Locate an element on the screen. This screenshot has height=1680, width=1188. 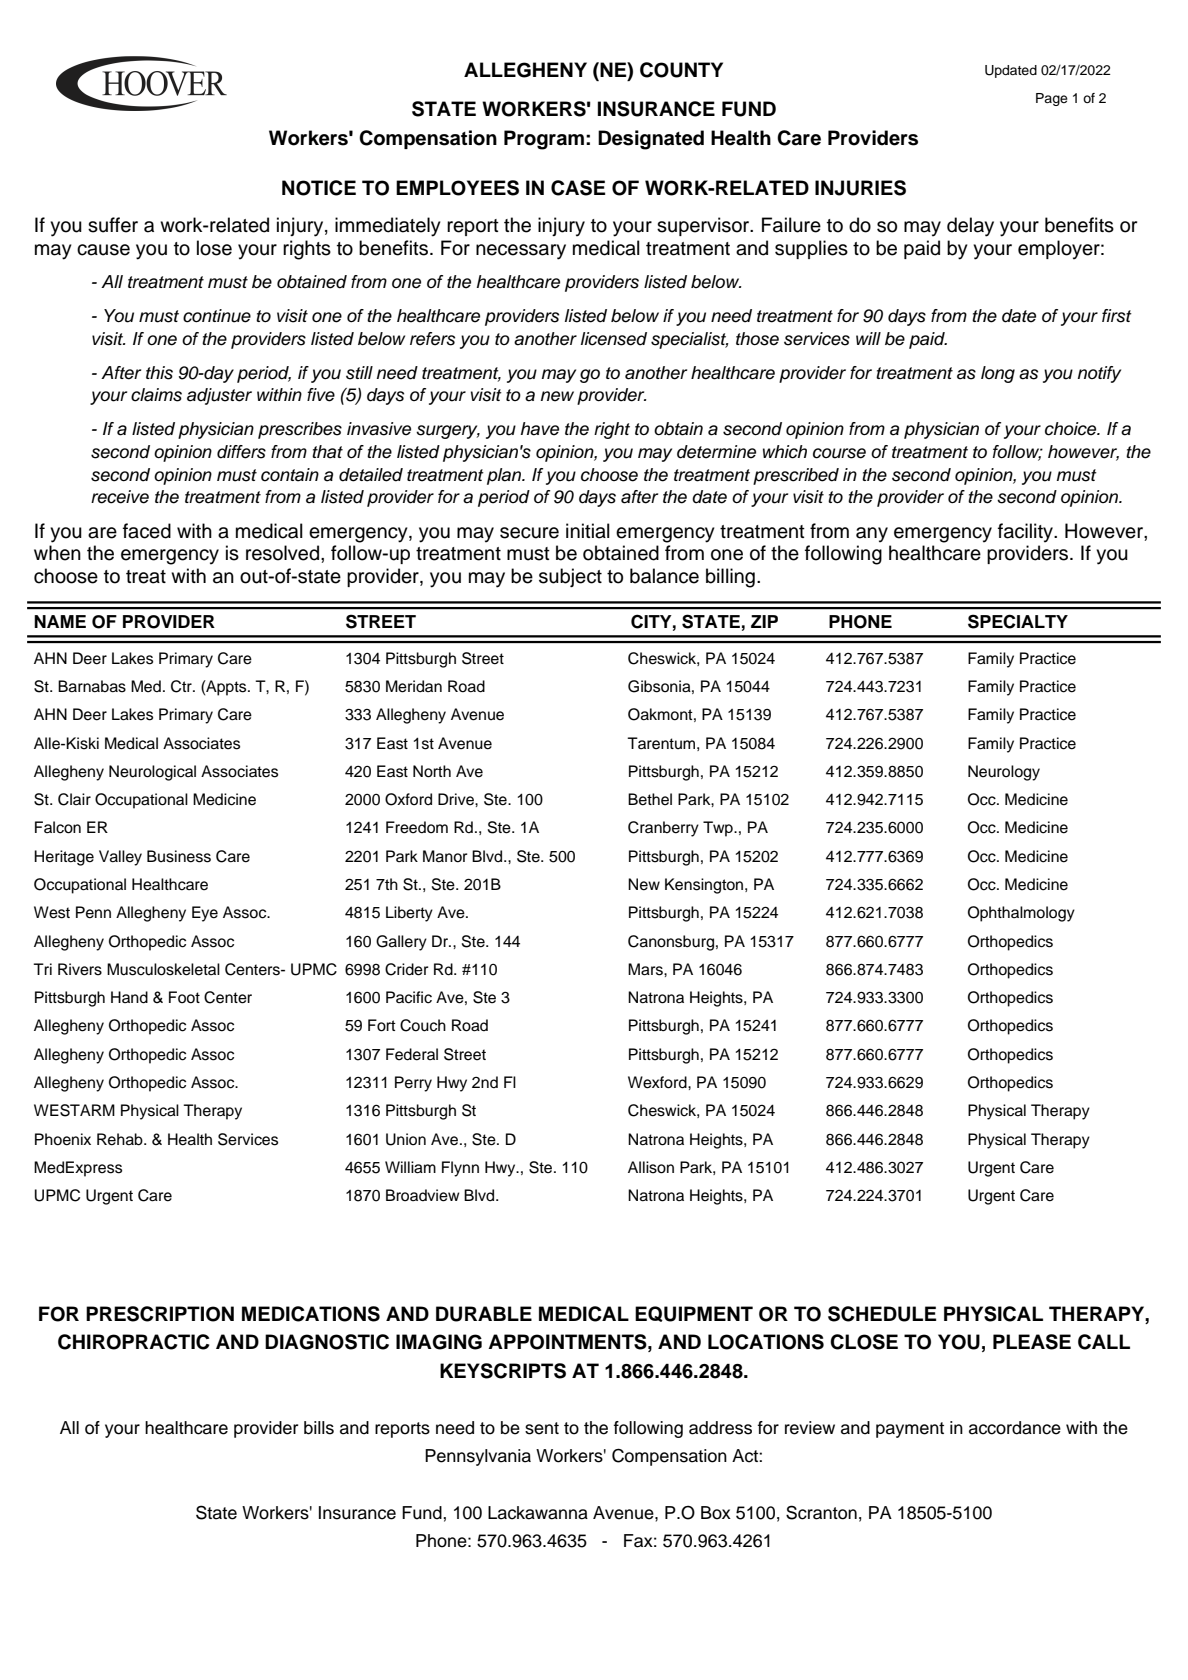
suffer is located at coordinates (113, 225).
